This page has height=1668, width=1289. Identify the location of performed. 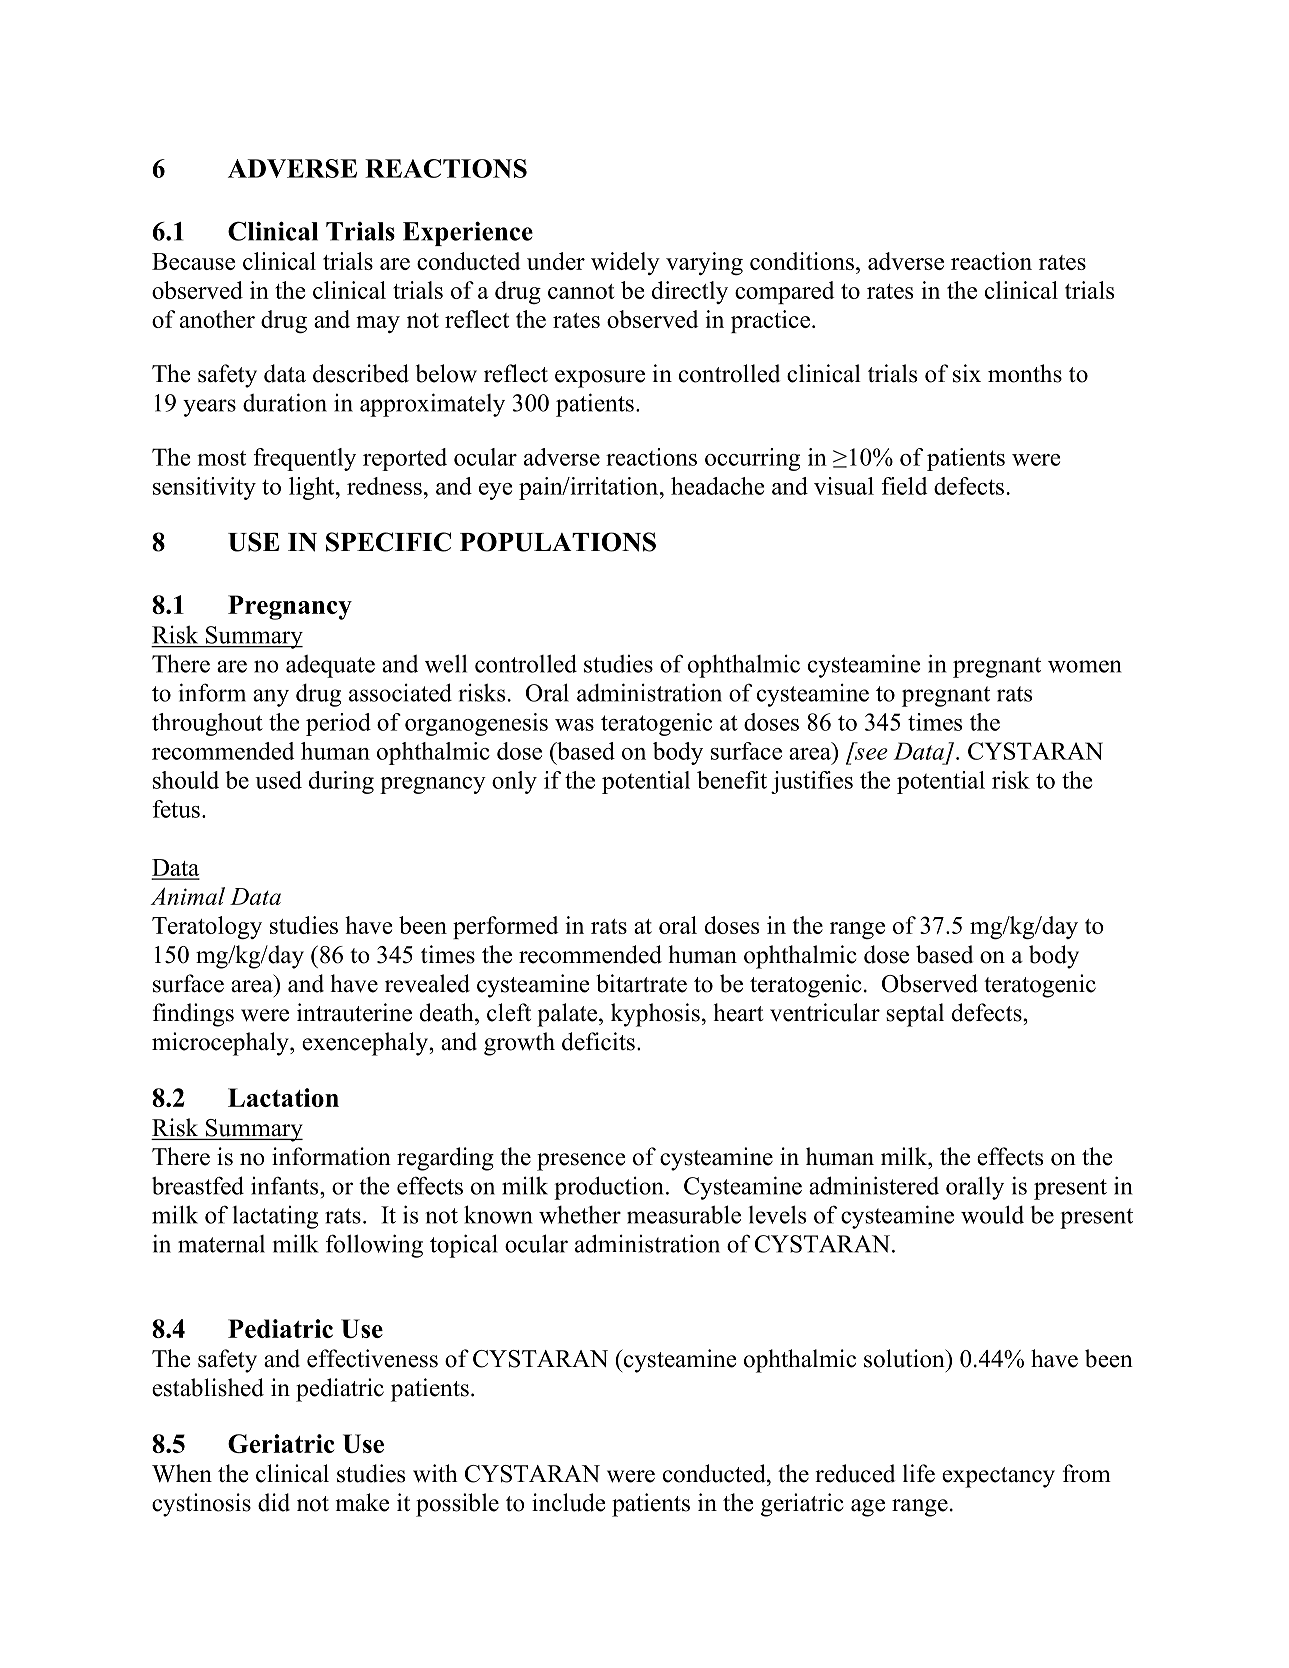
(506, 927).
